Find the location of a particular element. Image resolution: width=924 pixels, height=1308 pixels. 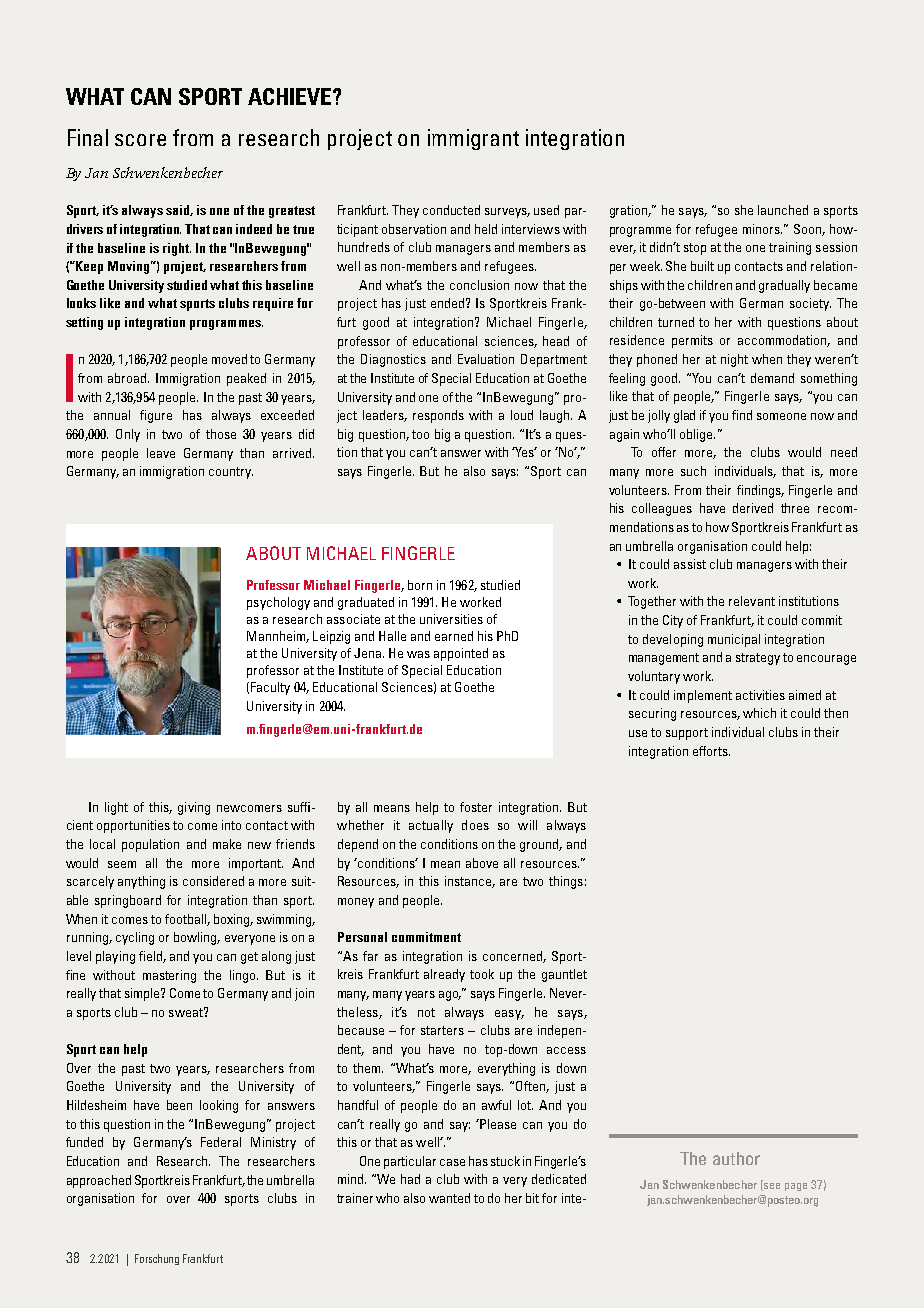

football is located at coordinates (186, 920).
